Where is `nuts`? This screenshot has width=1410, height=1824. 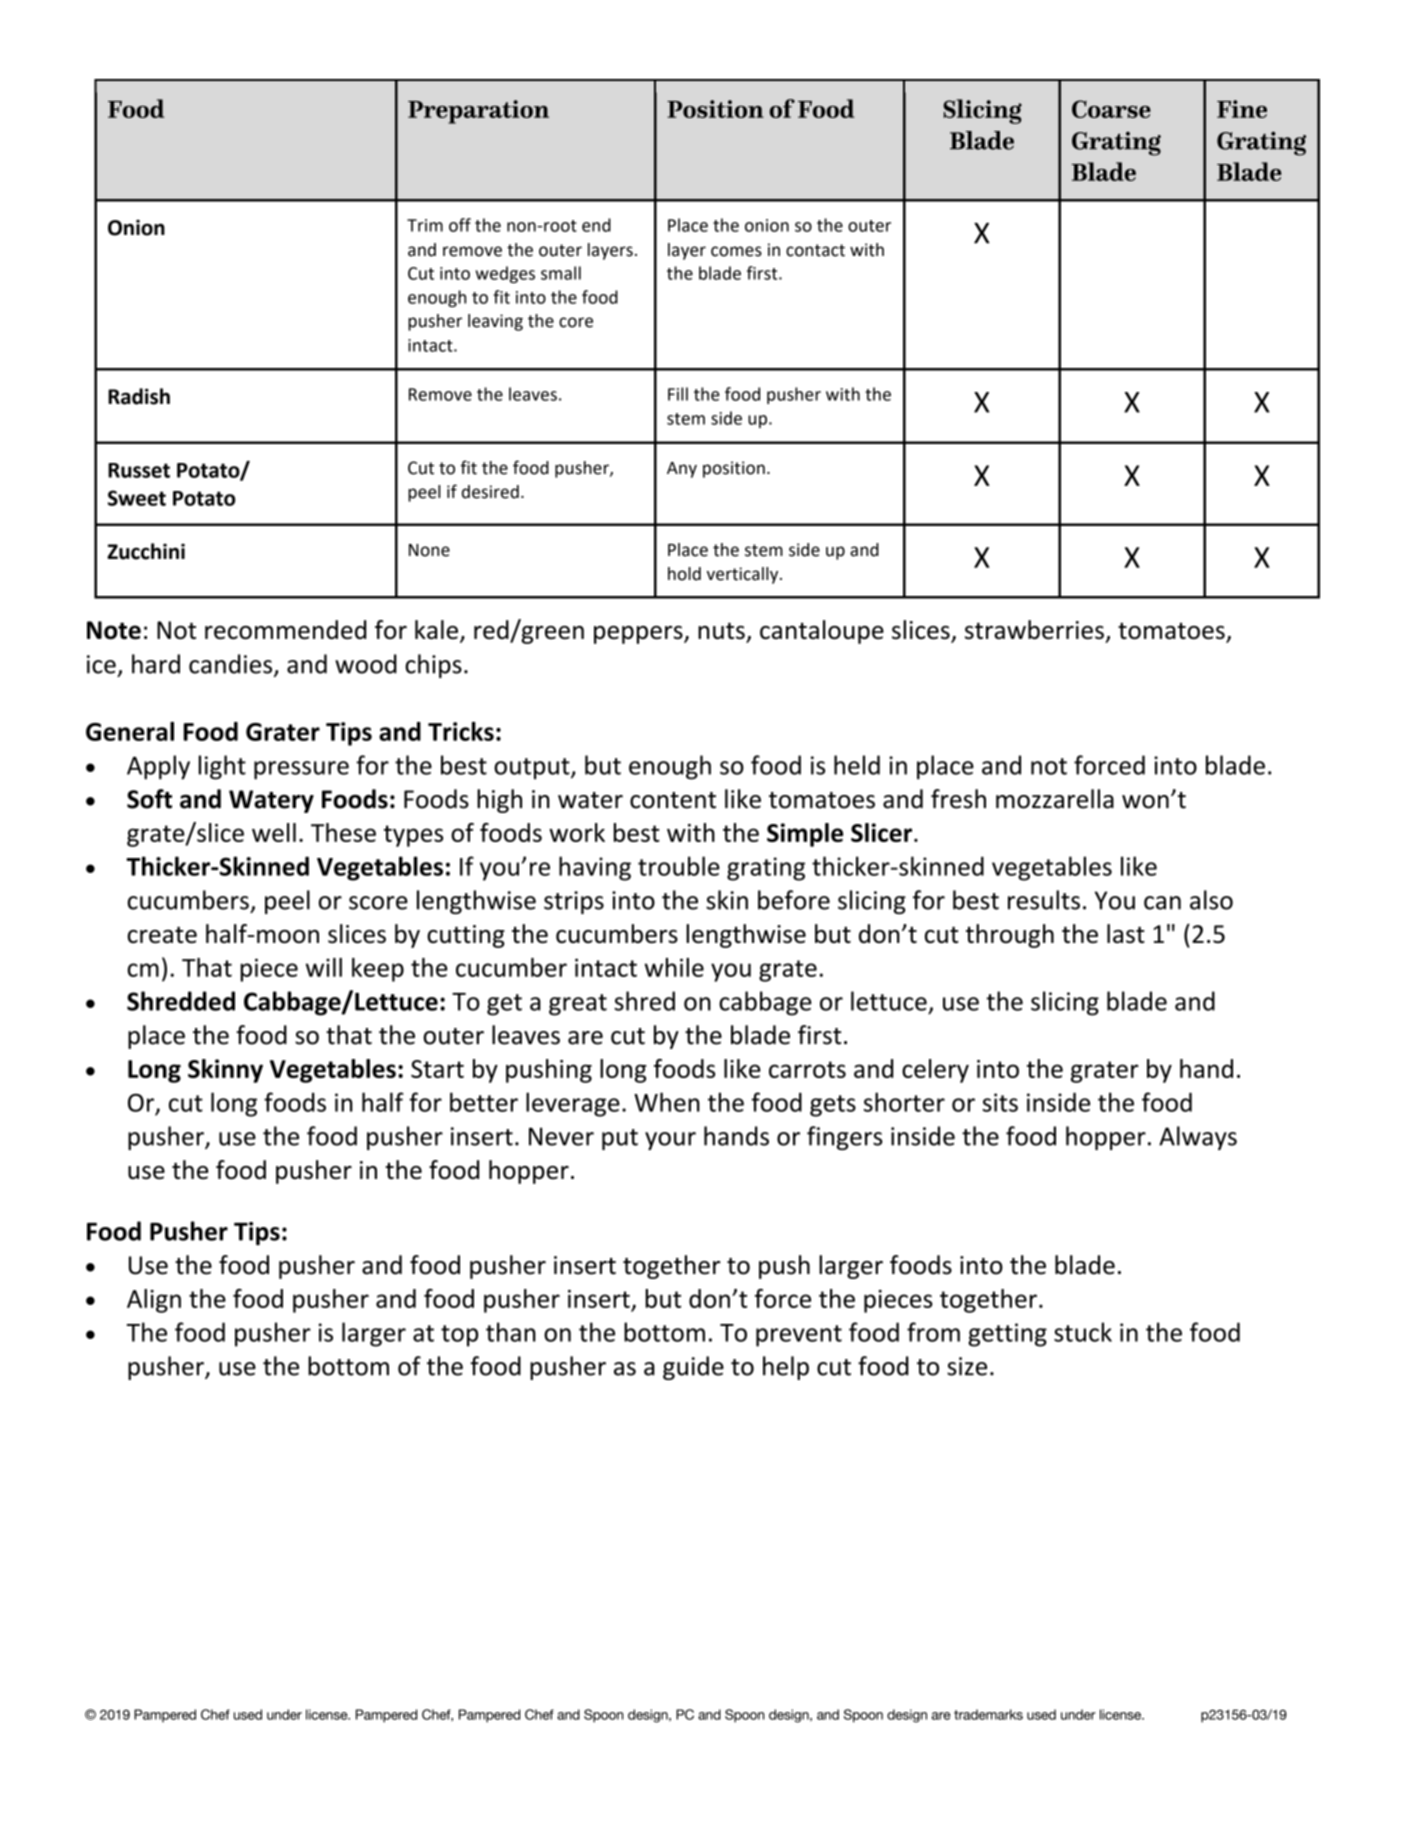 nuts is located at coordinates (721, 630).
